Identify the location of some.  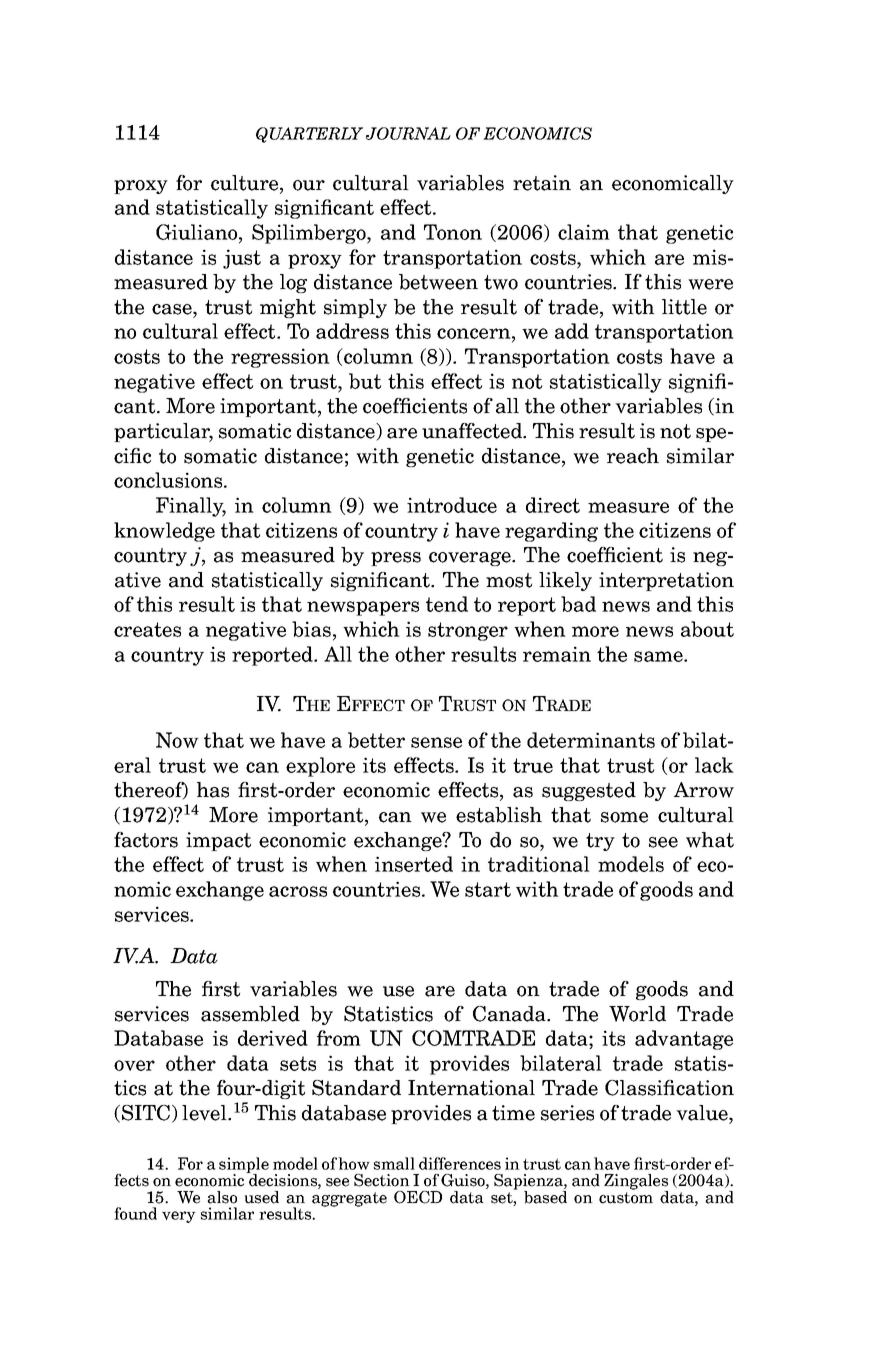
(624, 817).
